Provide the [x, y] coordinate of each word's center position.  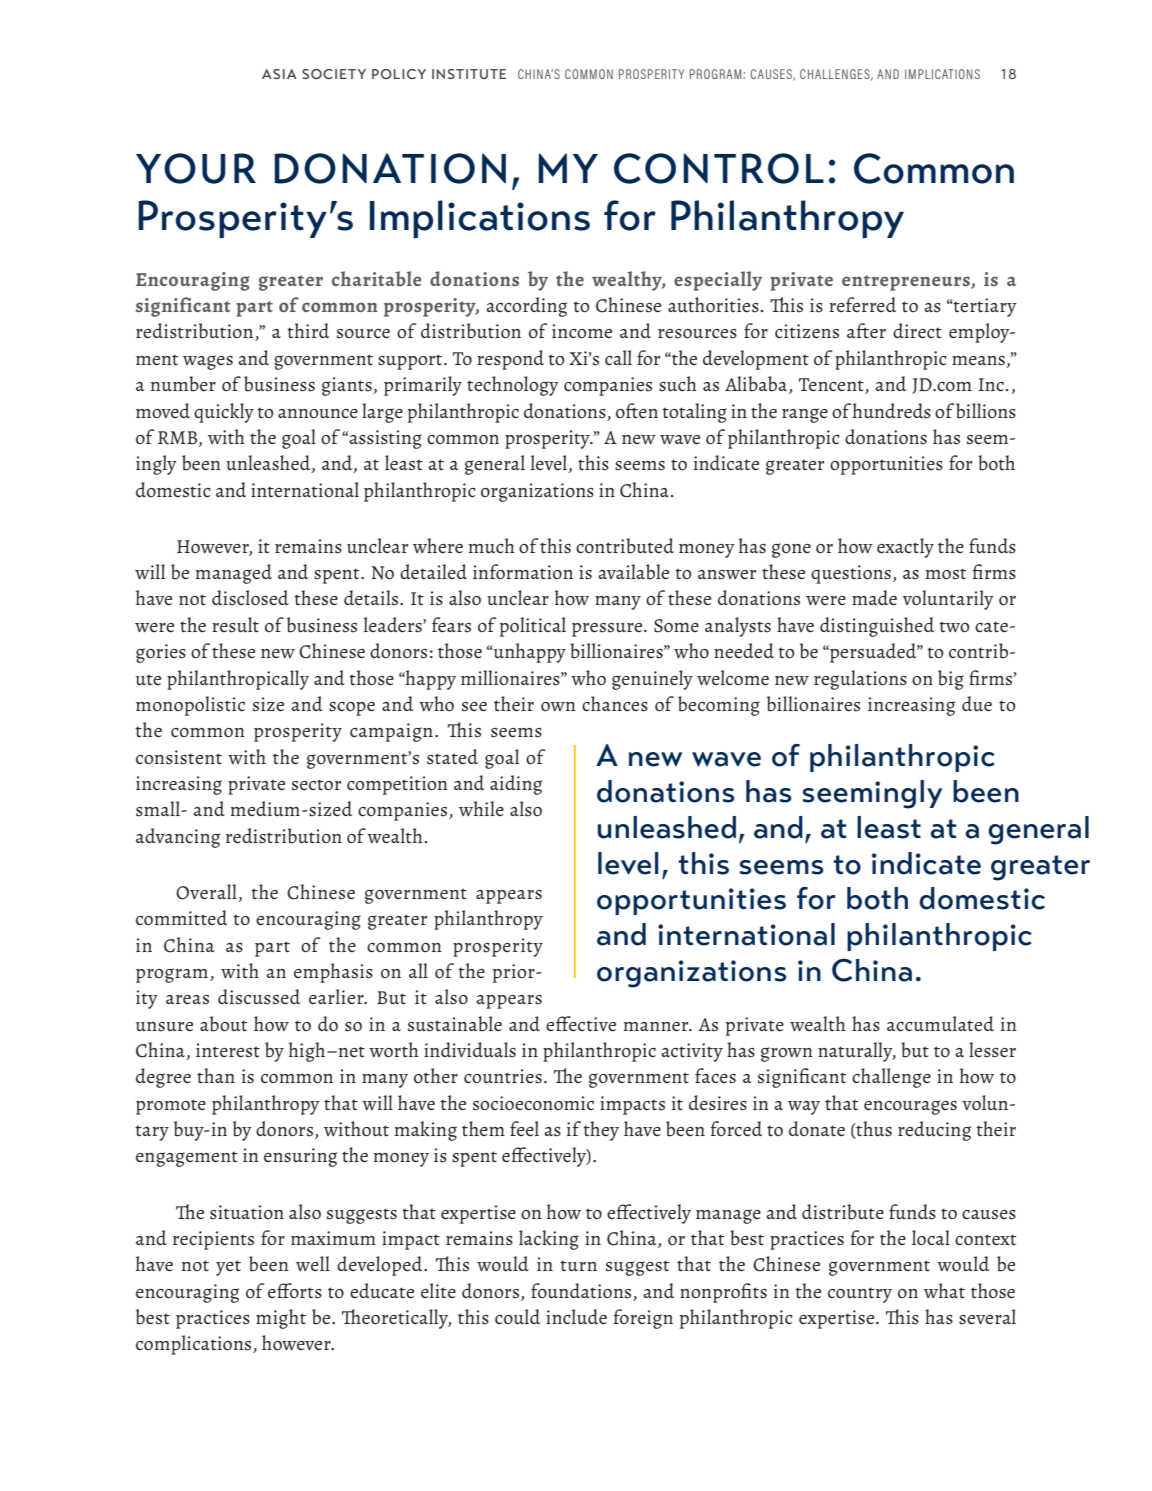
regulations [860, 680]
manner [657, 1027]
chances [615, 704]
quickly [224, 413]
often [637, 411]
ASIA [279, 74]
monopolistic [190, 706]
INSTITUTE [469, 74]
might [281, 1319]
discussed [259, 997]
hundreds [892, 411]
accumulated [940, 1024]
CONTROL [719, 168]
